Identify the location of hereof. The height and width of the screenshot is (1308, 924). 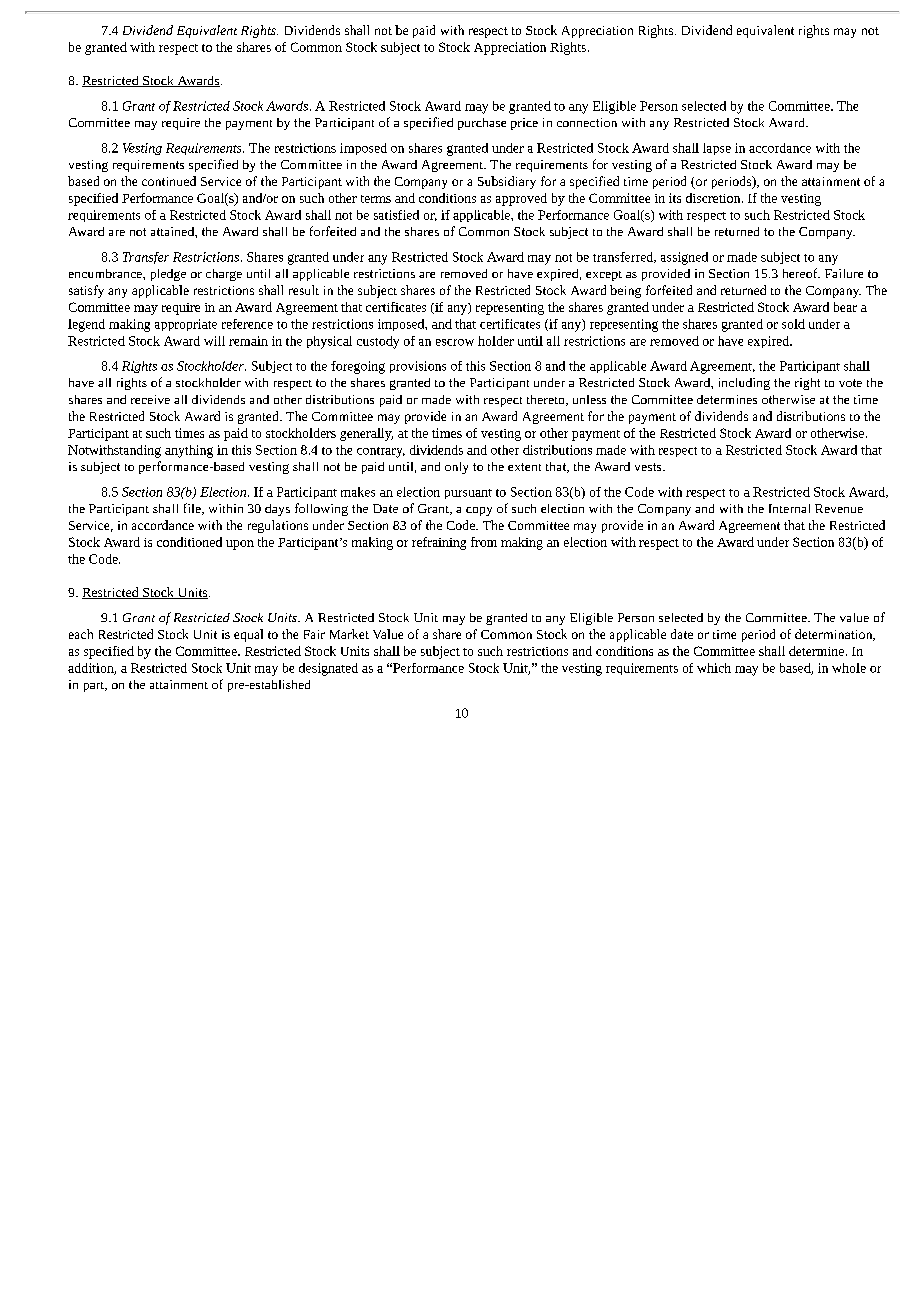
(801, 273).
